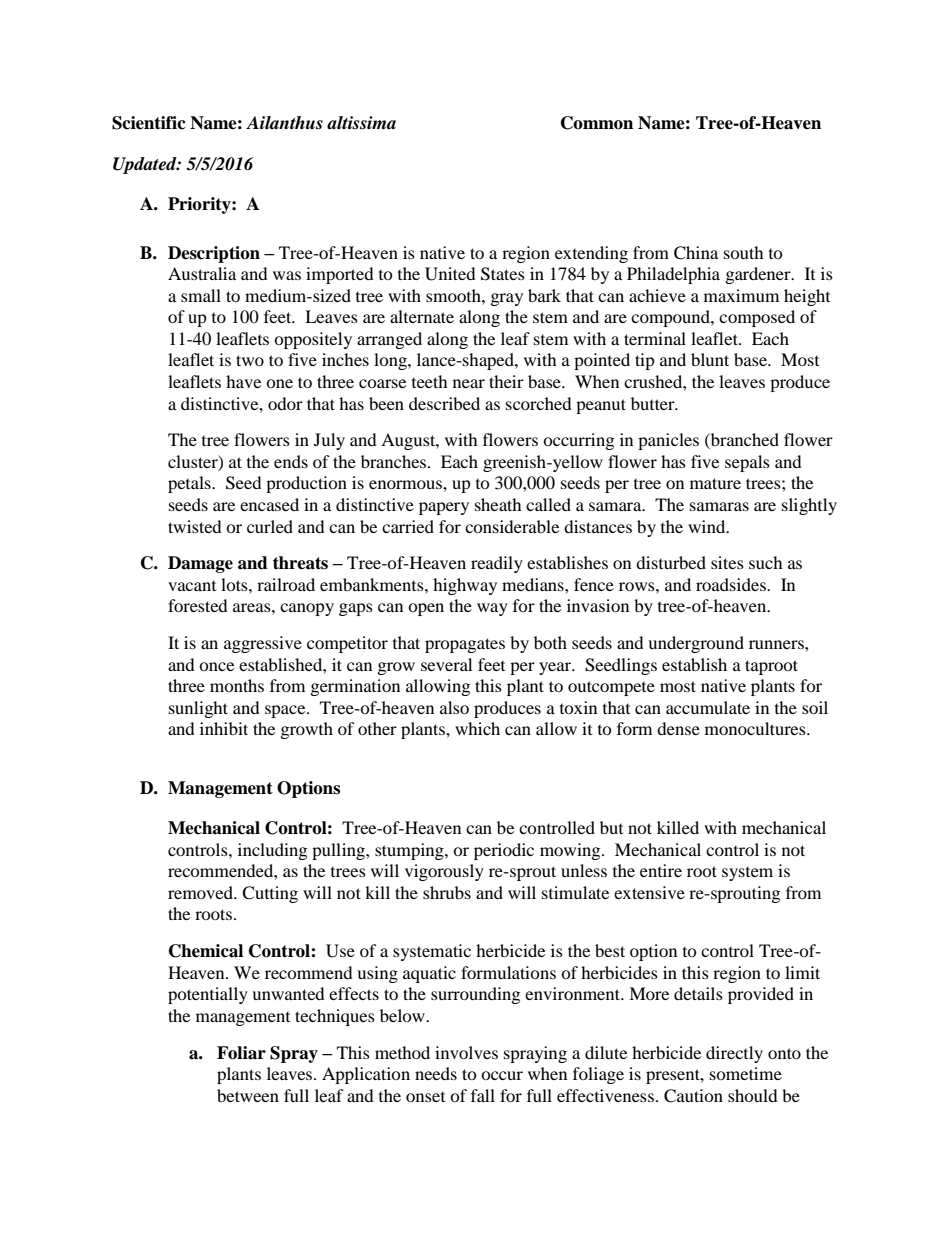 The width and height of the image is (952, 1233). Describe the element at coordinates (744, 252) in the image. I see `south` at that location.
